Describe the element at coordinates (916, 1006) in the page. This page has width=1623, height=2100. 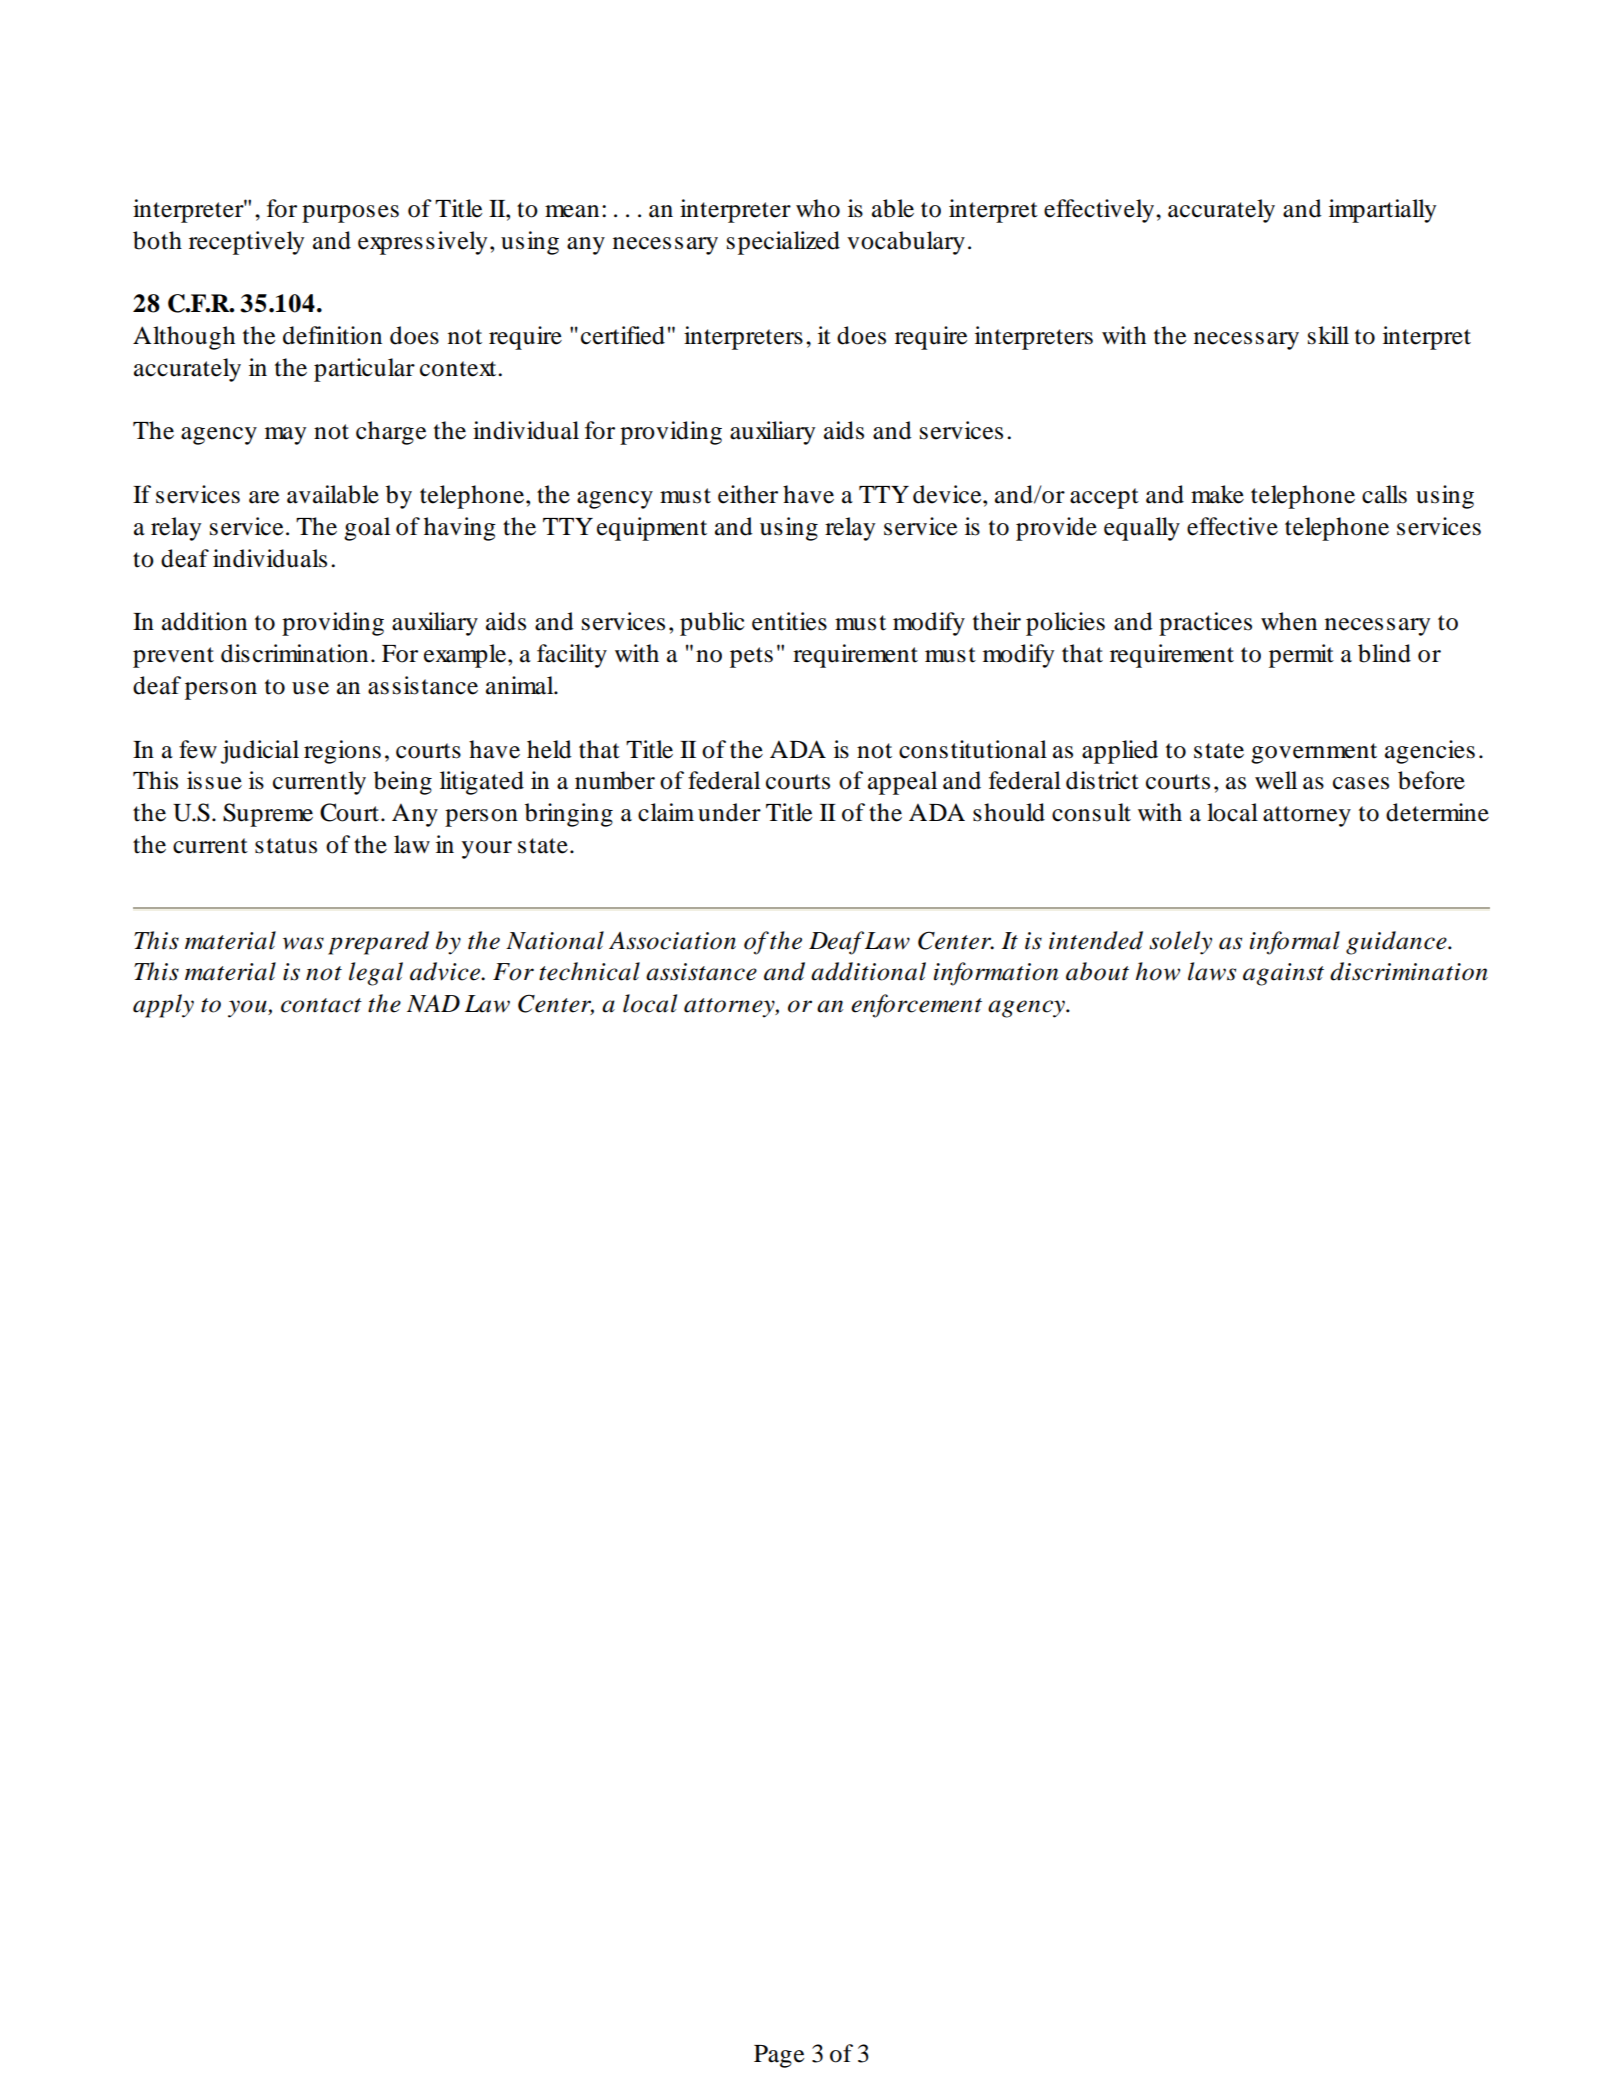
I see `enforcement` at that location.
